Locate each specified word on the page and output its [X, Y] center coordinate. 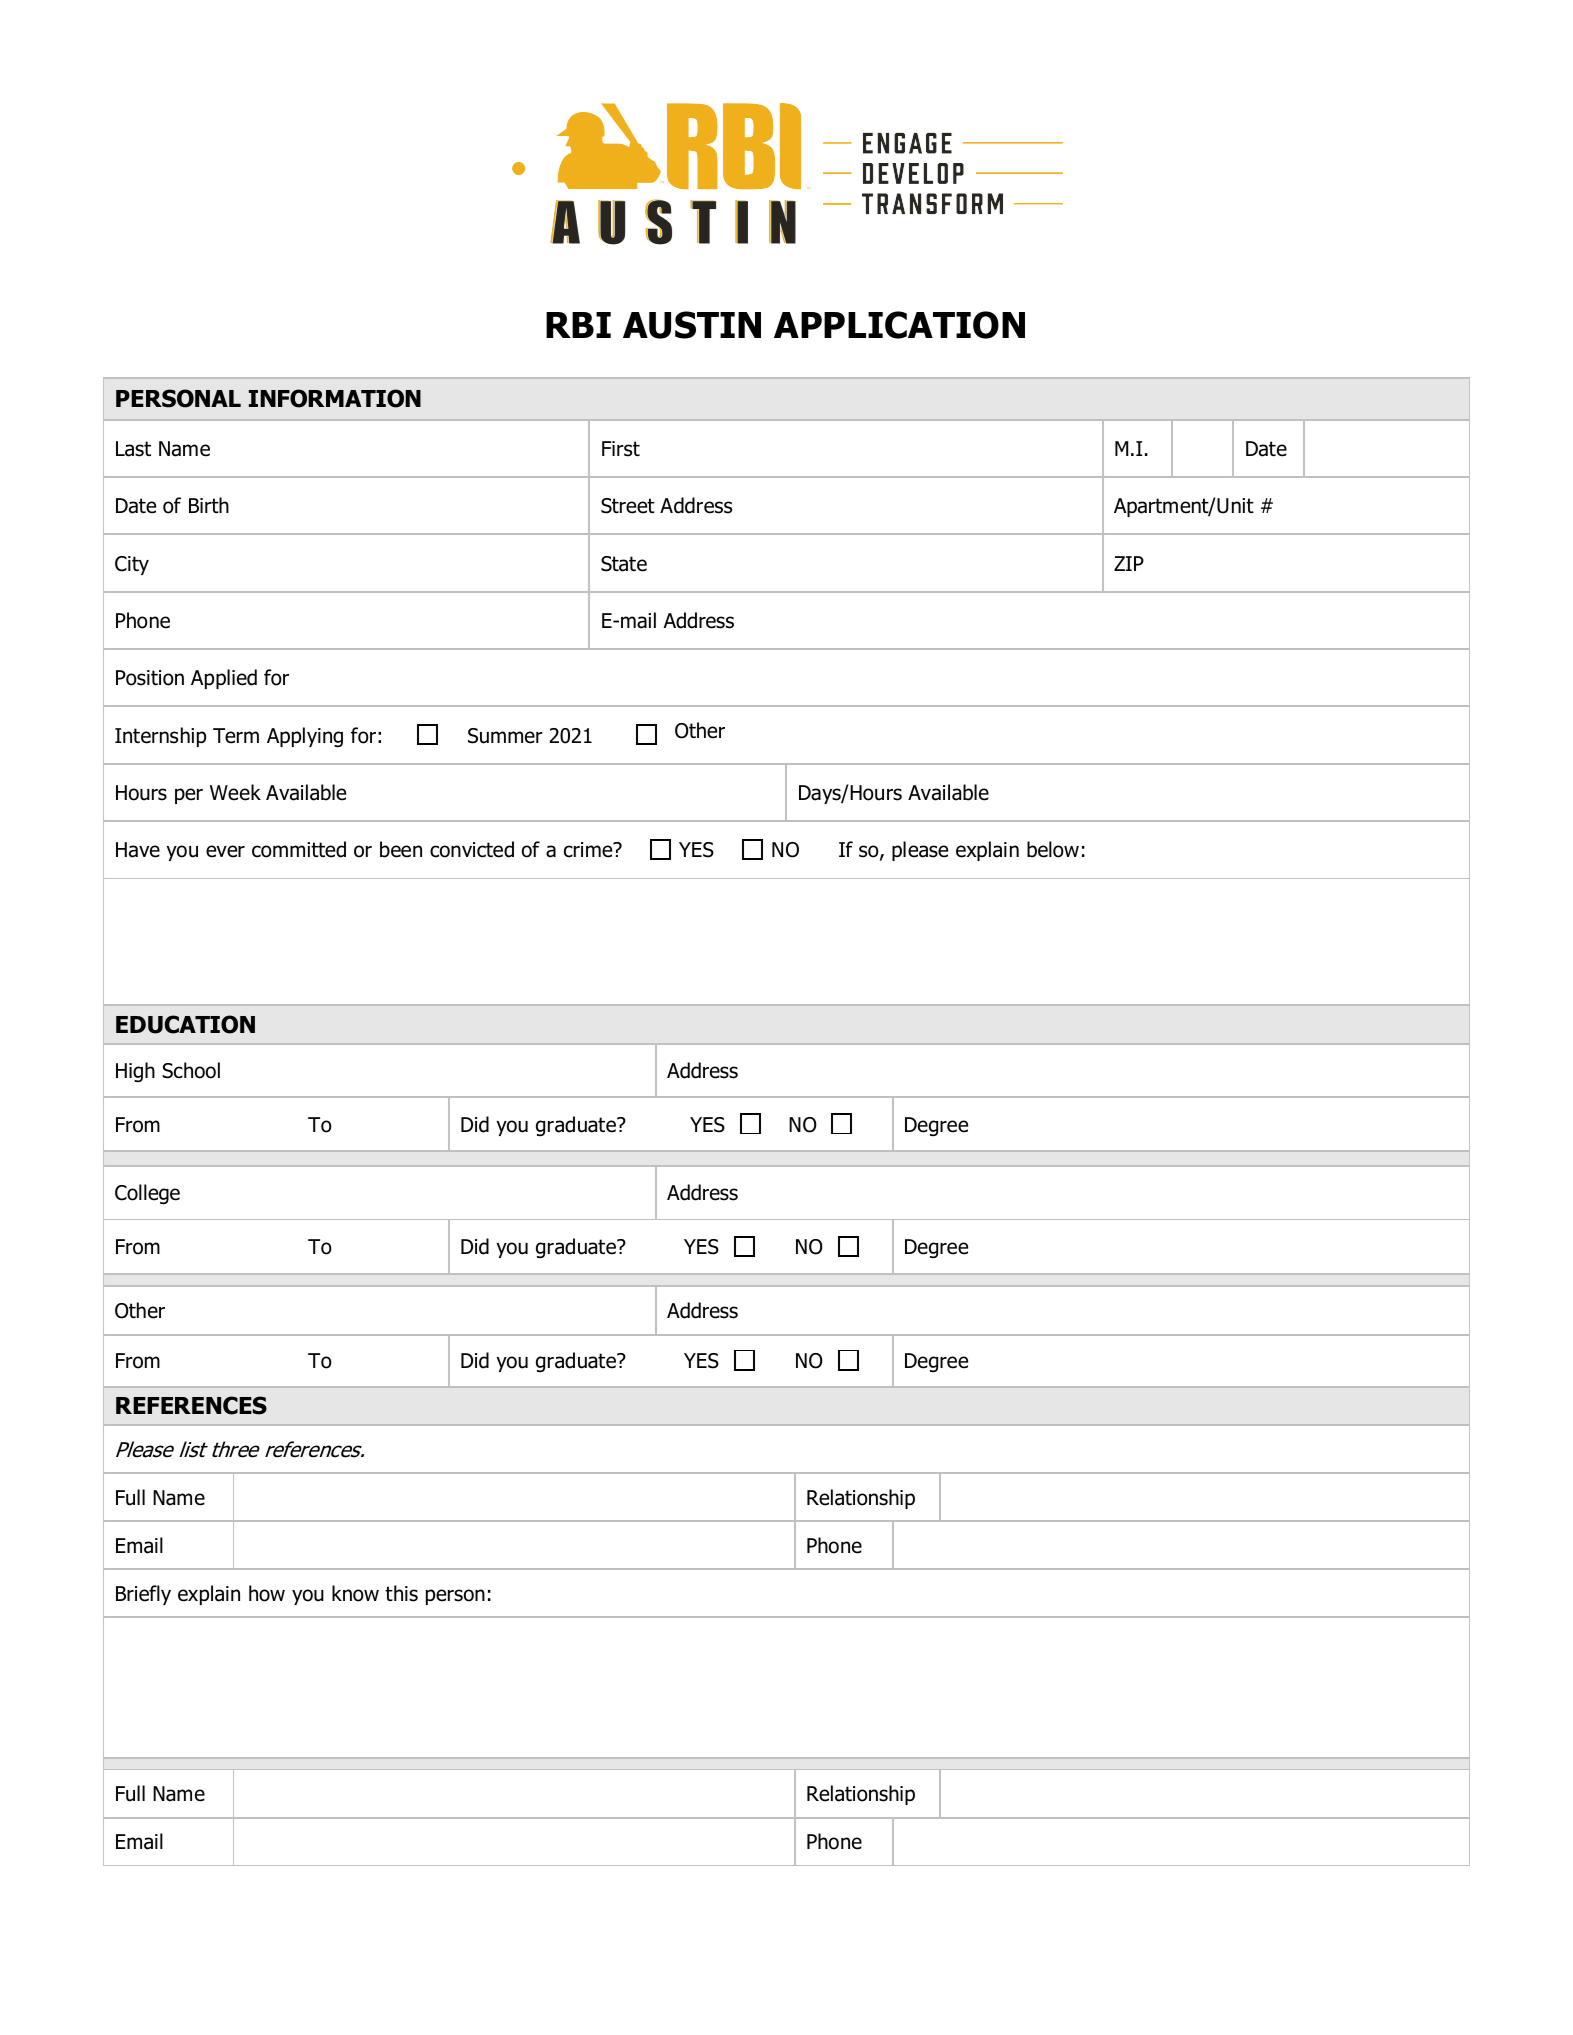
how [267, 1593]
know [355, 1593]
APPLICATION [899, 325]
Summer [505, 736]
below [1053, 849]
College [147, 1194]
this [401, 1593]
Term [236, 736]
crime [589, 850]
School [191, 1070]
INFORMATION [335, 398]
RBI [578, 325]
